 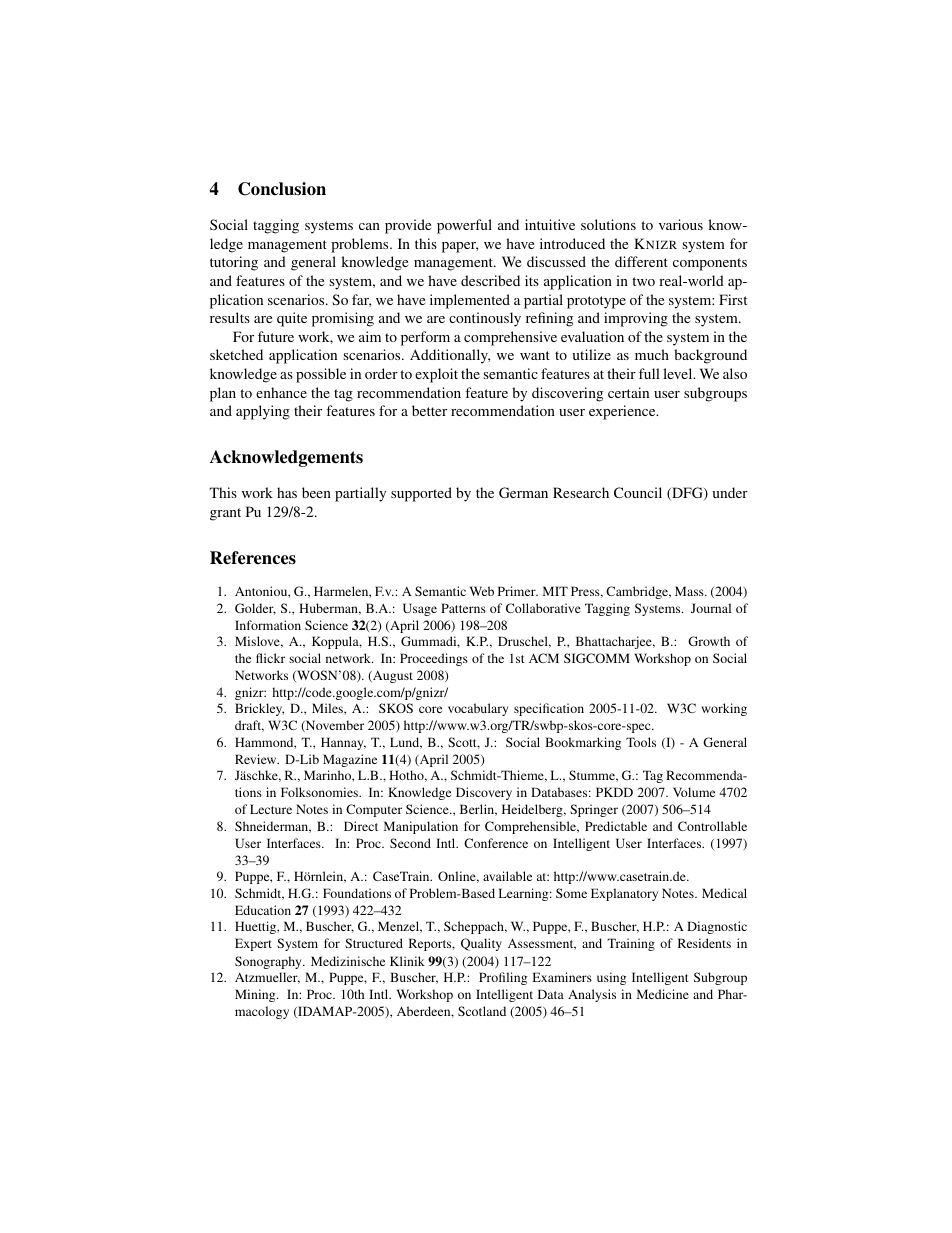 What do you see at coordinates (681, 224) in the screenshot?
I see `various` at bounding box center [681, 224].
